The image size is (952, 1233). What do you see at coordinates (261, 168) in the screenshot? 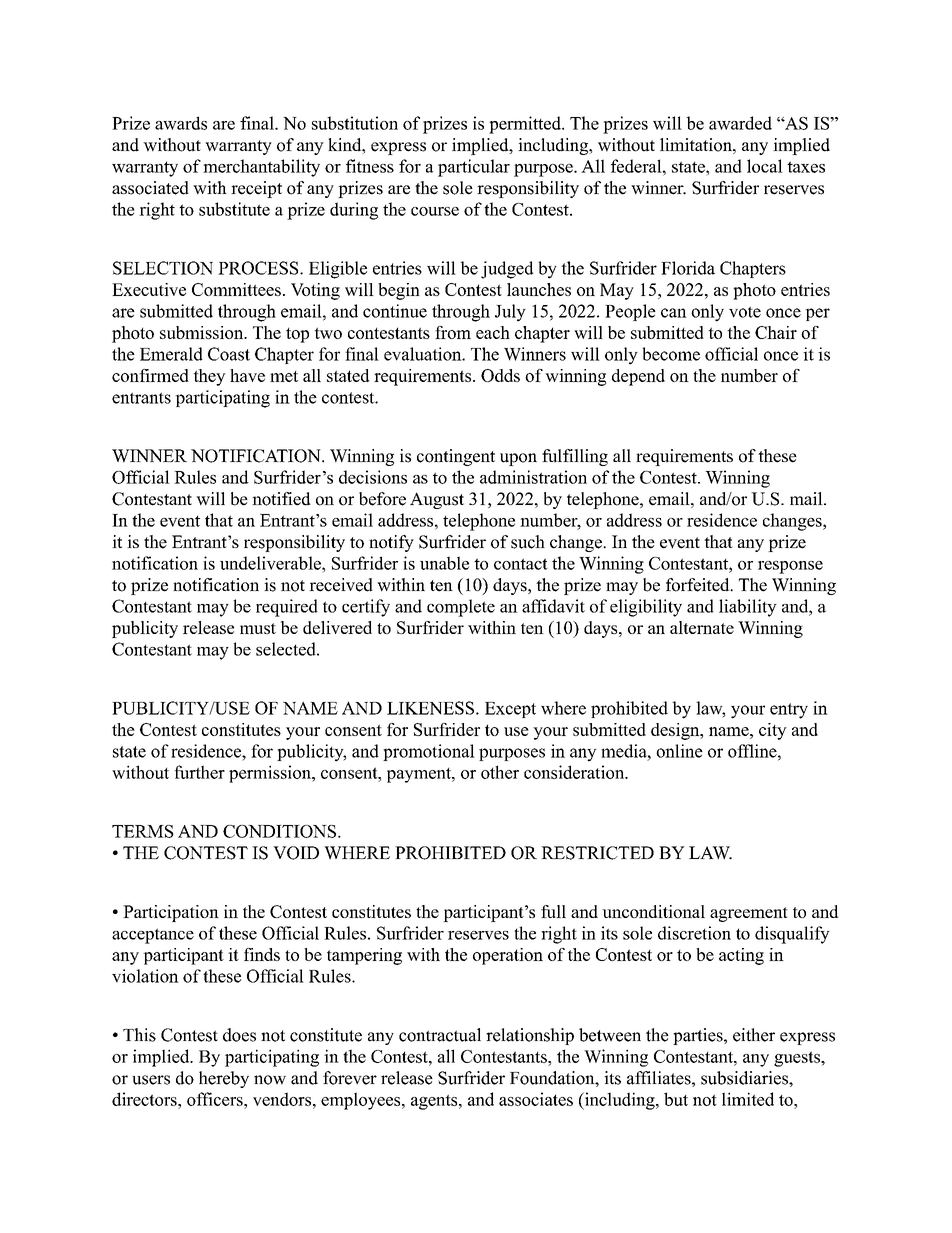
I see `merchantability` at bounding box center [261, 168].
